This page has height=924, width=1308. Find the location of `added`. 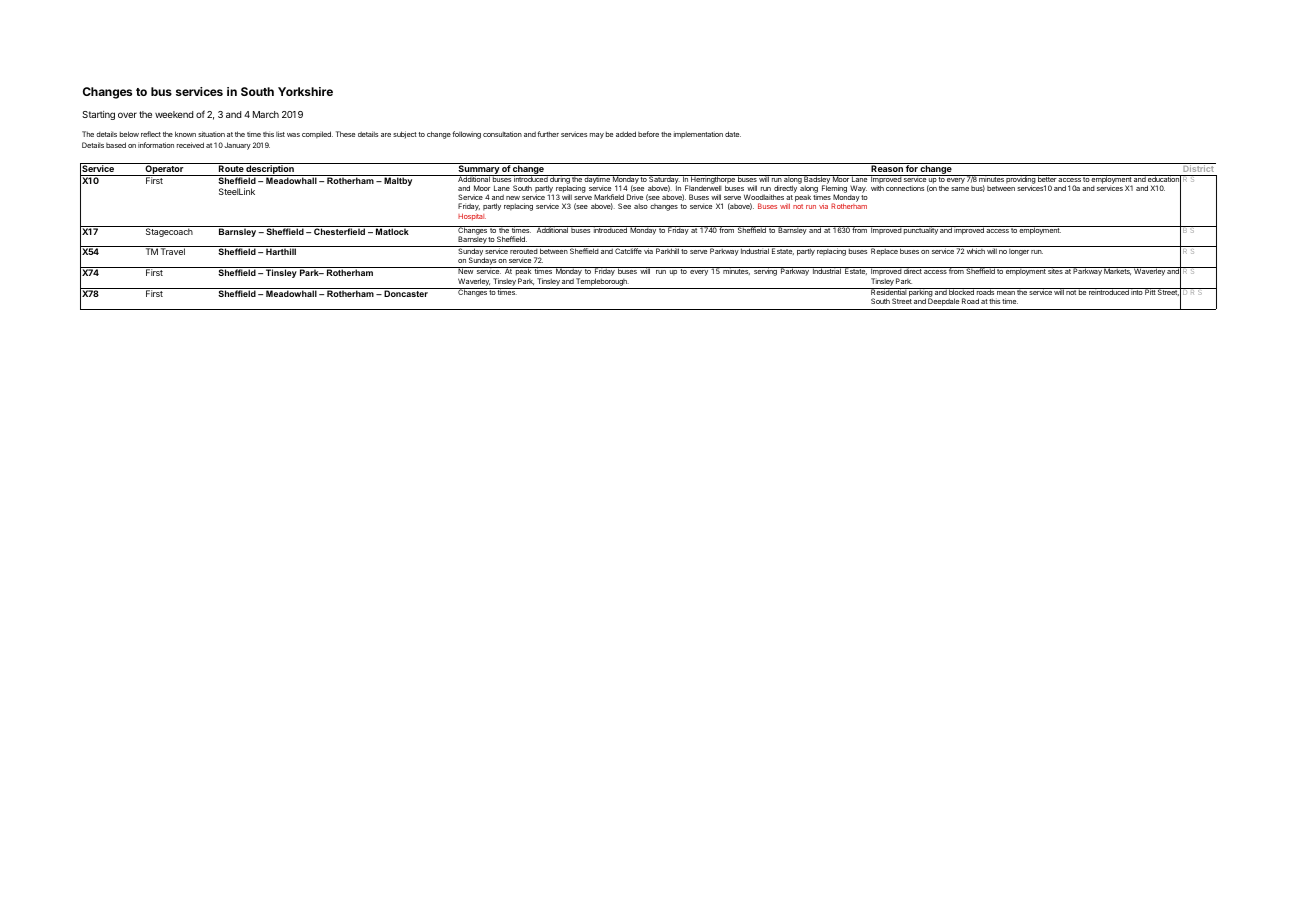

added is located at coordinates (626, 134).
